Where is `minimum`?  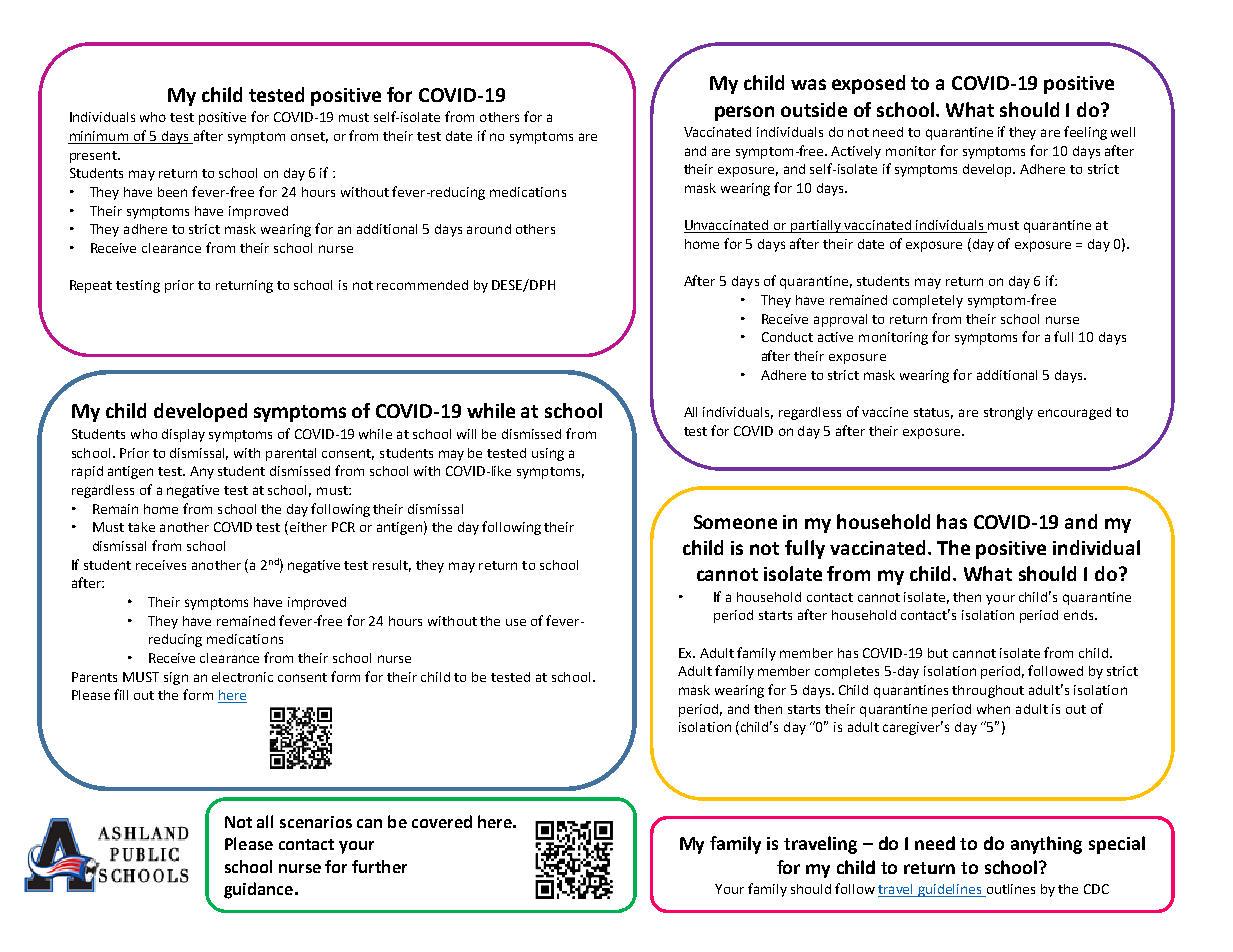 minimum is located at coordinates (99, 137).
